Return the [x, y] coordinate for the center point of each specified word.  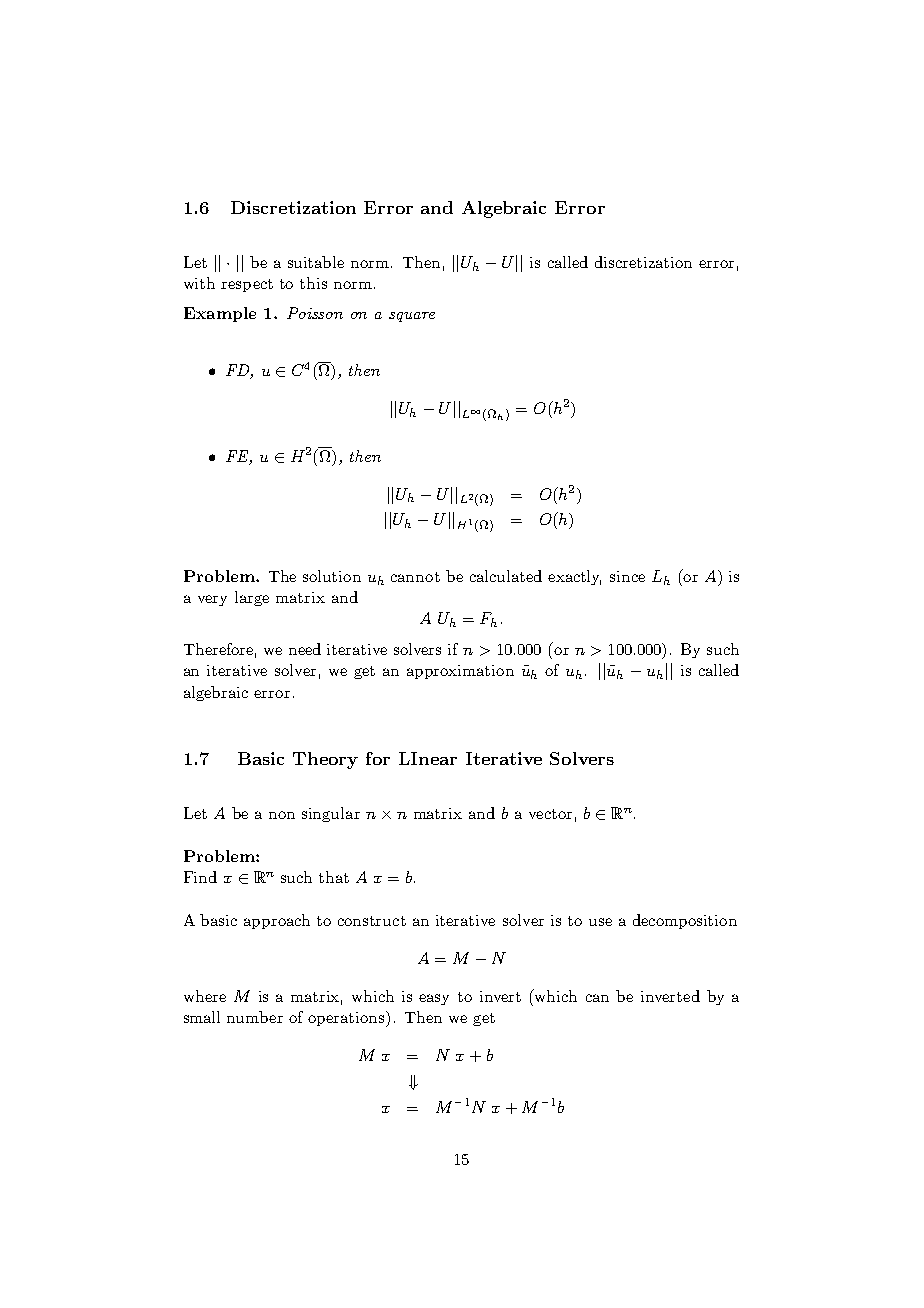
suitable [316, 262]
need [305, 649]
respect [247, 285]
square [412, 317]
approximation [460, 672]
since [627, 576]
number [255, 1017]
